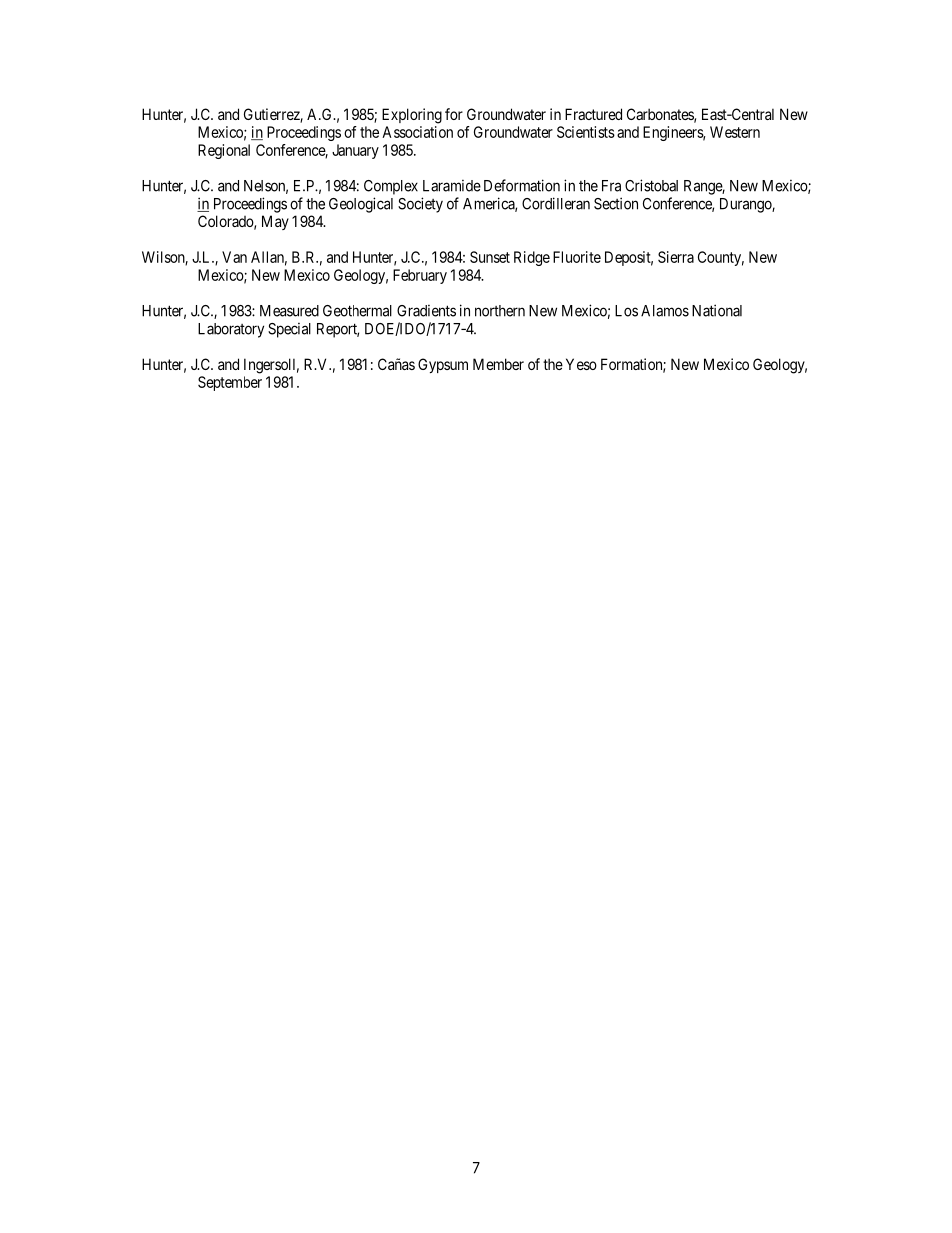 The height and width of the document is (1233, 952). Describe the element at coordinates (234, 257) in the document. I see `Van` at that location.
